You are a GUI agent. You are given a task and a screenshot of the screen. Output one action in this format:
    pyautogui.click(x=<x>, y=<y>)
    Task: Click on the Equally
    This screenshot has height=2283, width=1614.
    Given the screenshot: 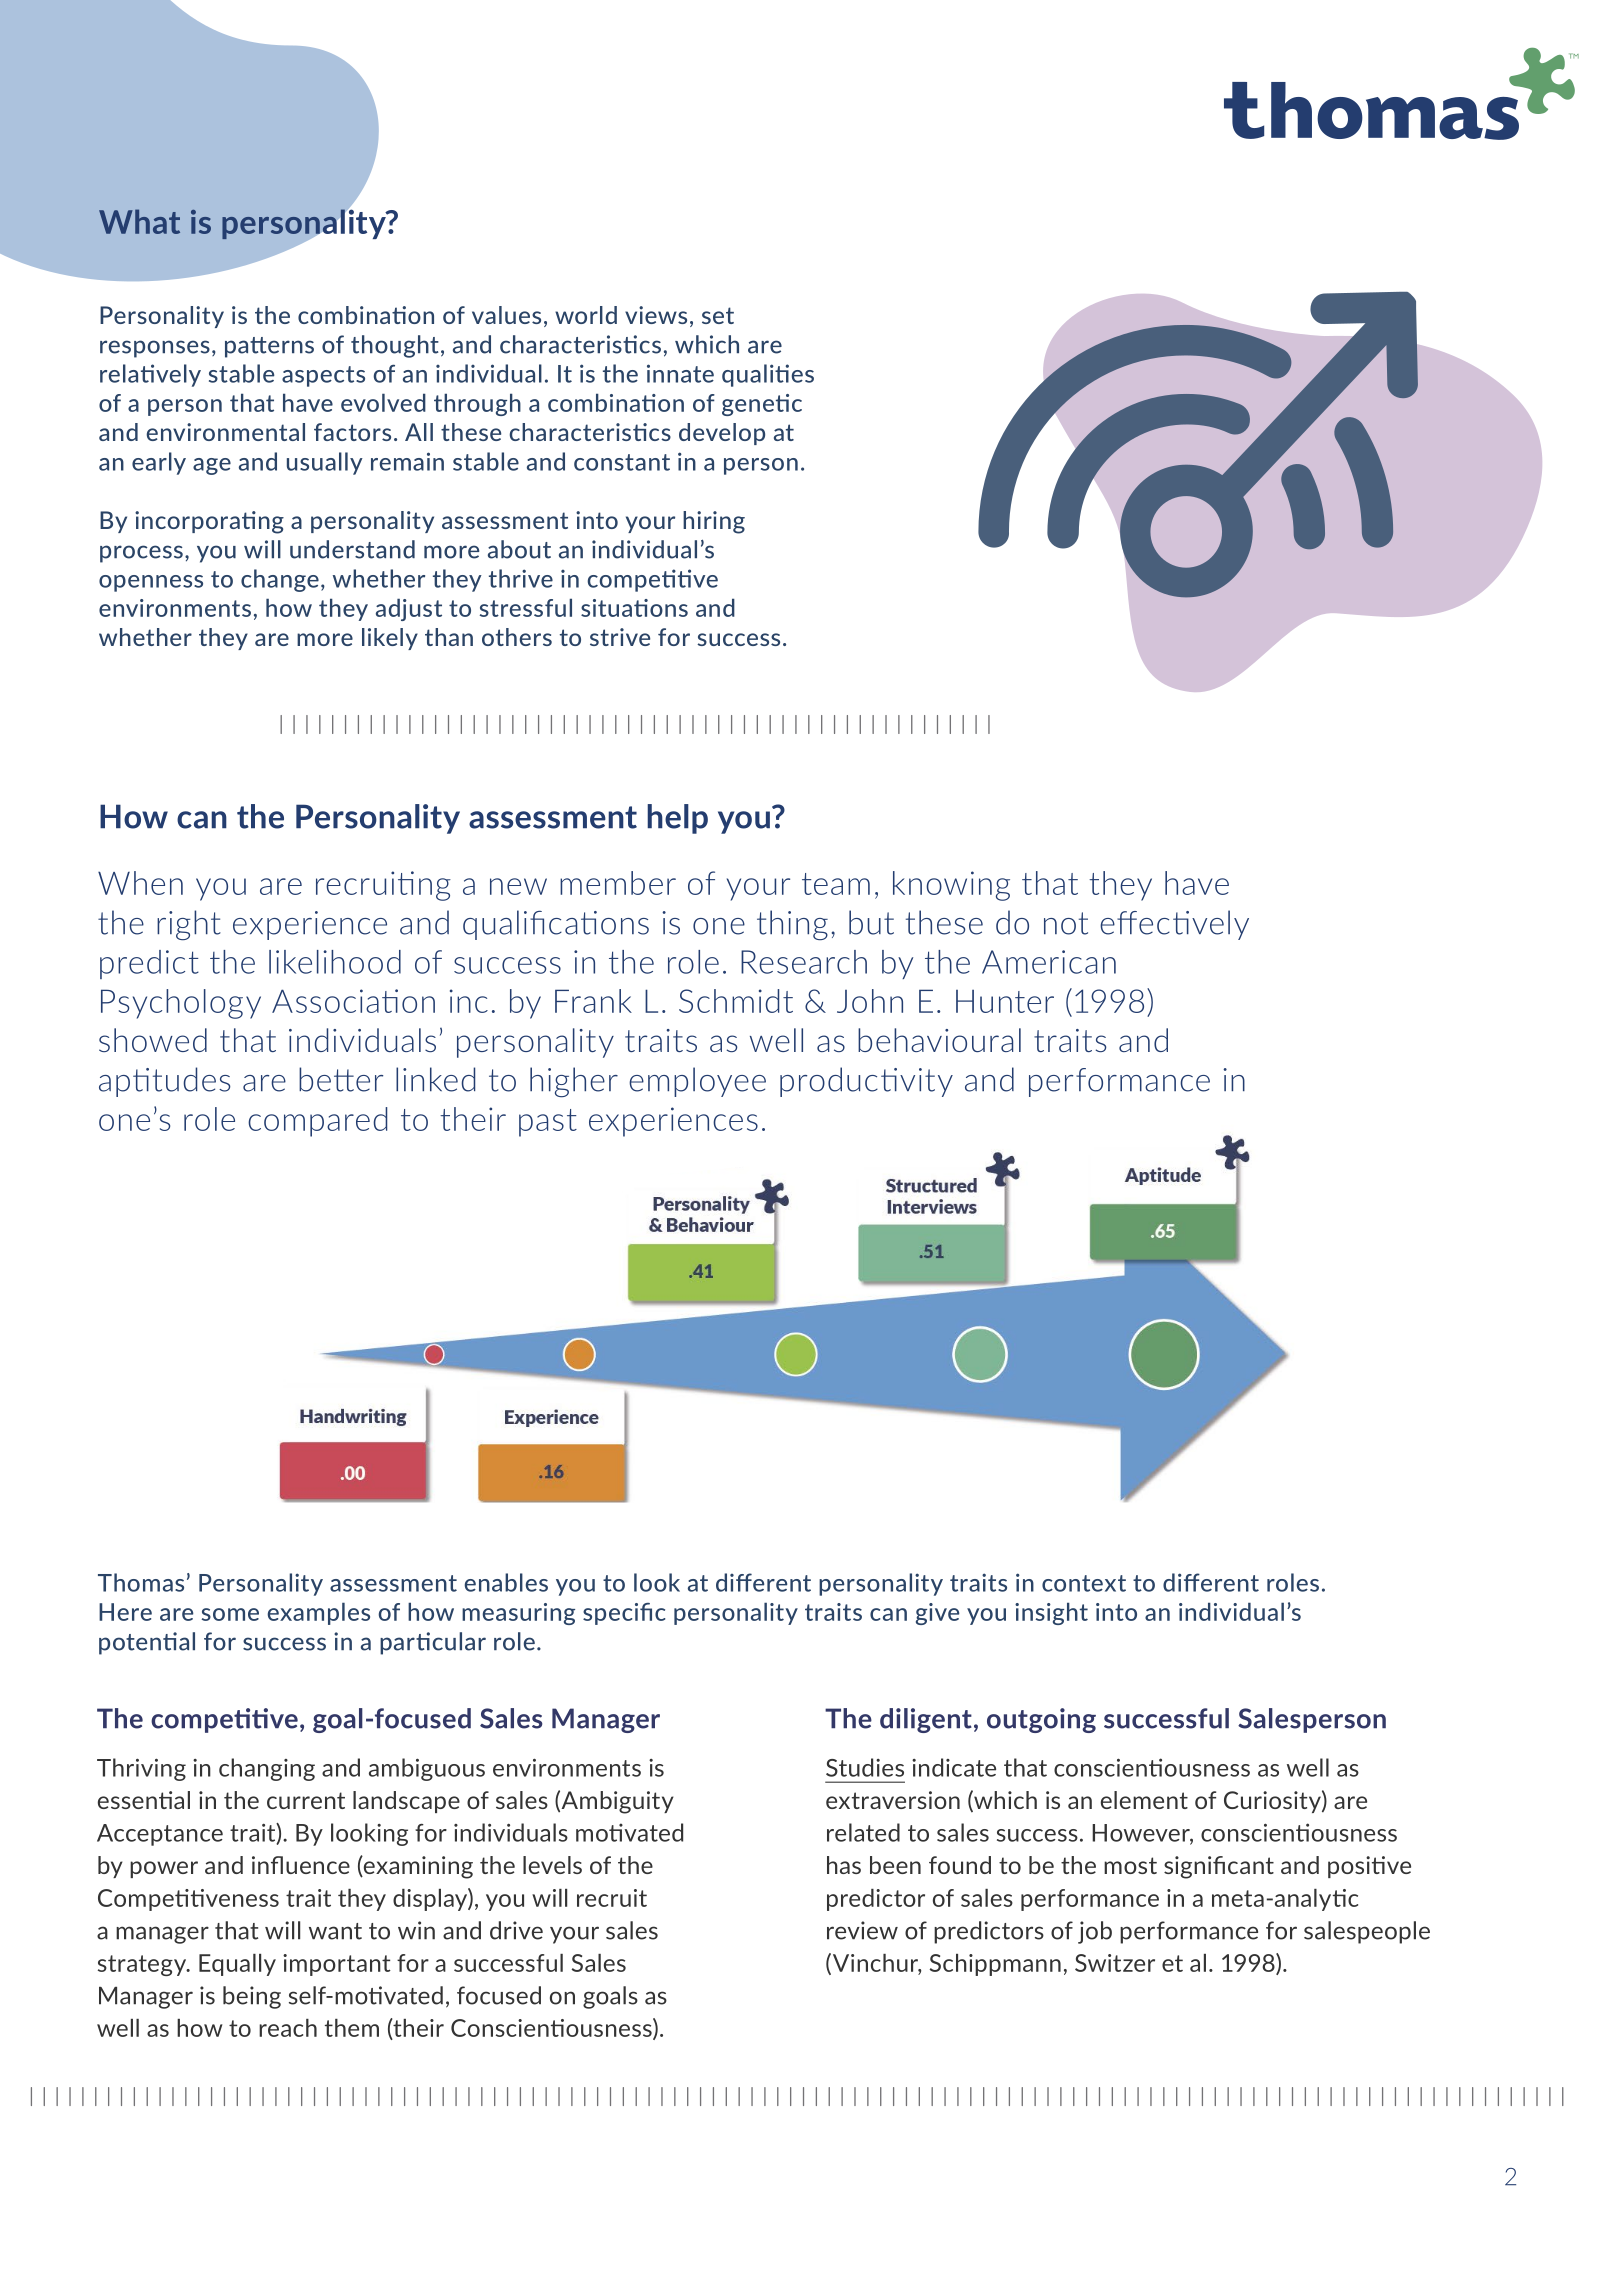 What is the action you would take?
    pyautogui.click(x=237, y=1965)
